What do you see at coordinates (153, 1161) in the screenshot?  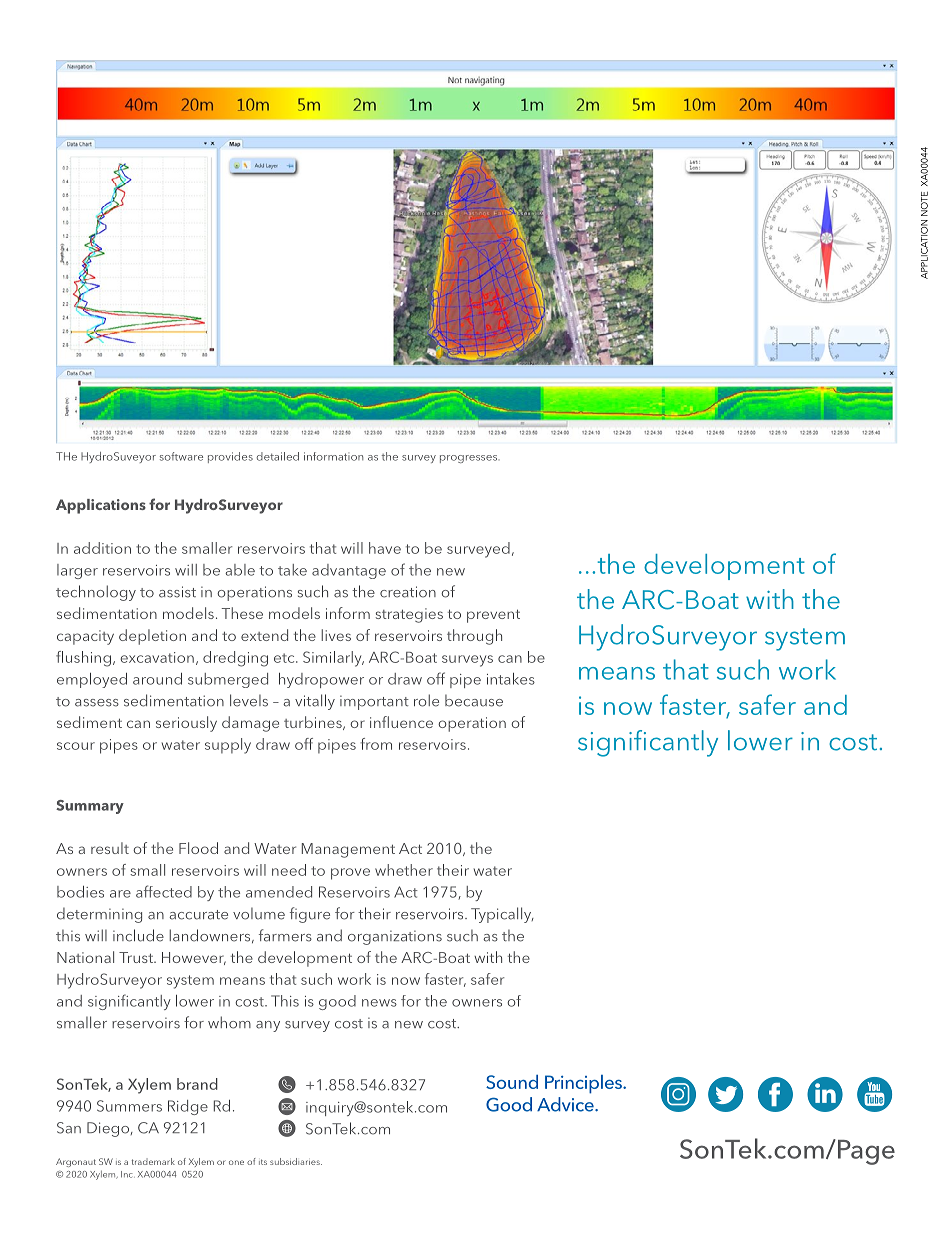 I see `trademark` at bounding box center [153, 1161].
